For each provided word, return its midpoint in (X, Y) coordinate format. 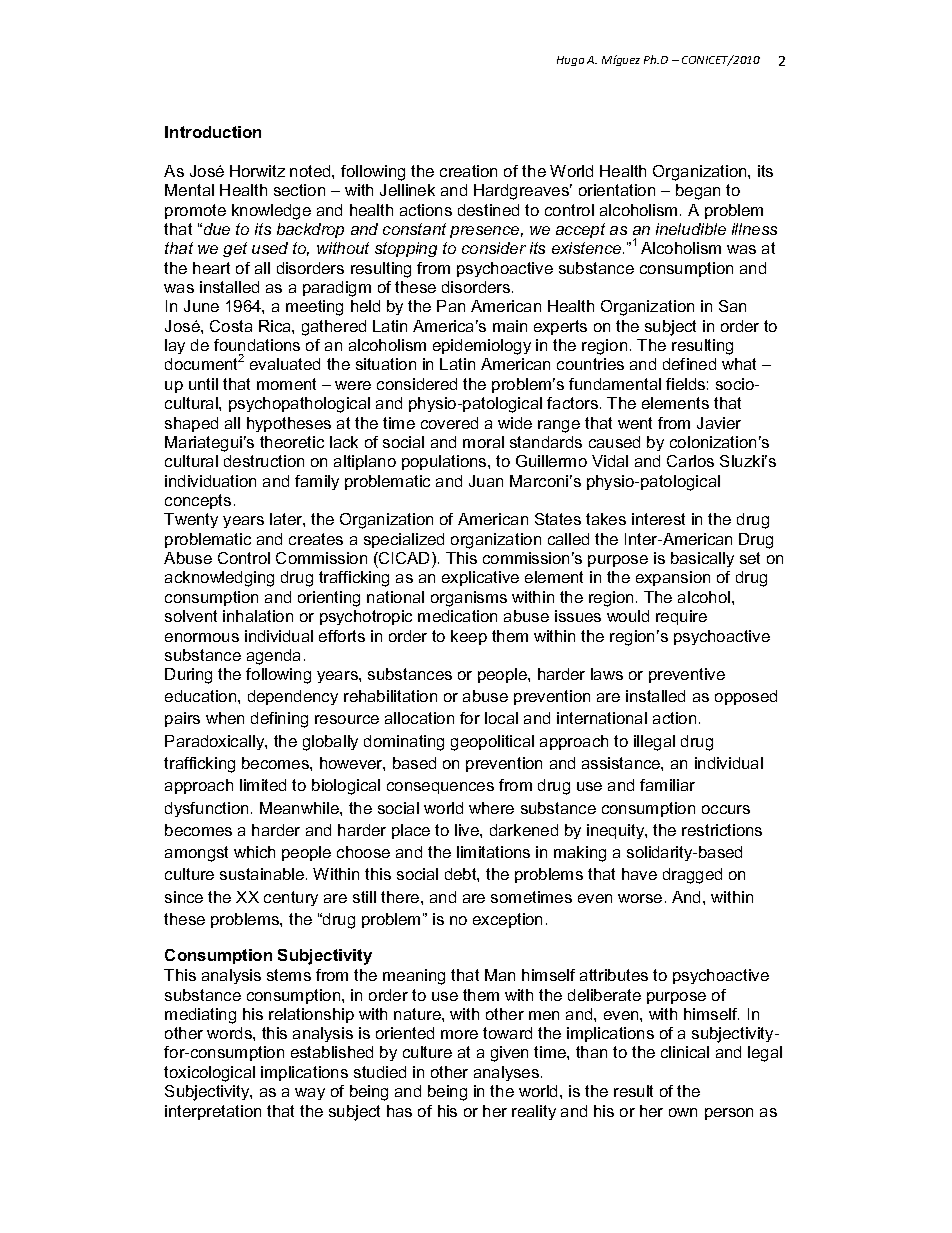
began (698, 192)
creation (468, 171)
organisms (469, 599)
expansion (673, 578)
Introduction (213, 132)
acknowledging (219, 579)
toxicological (209, 1074)
